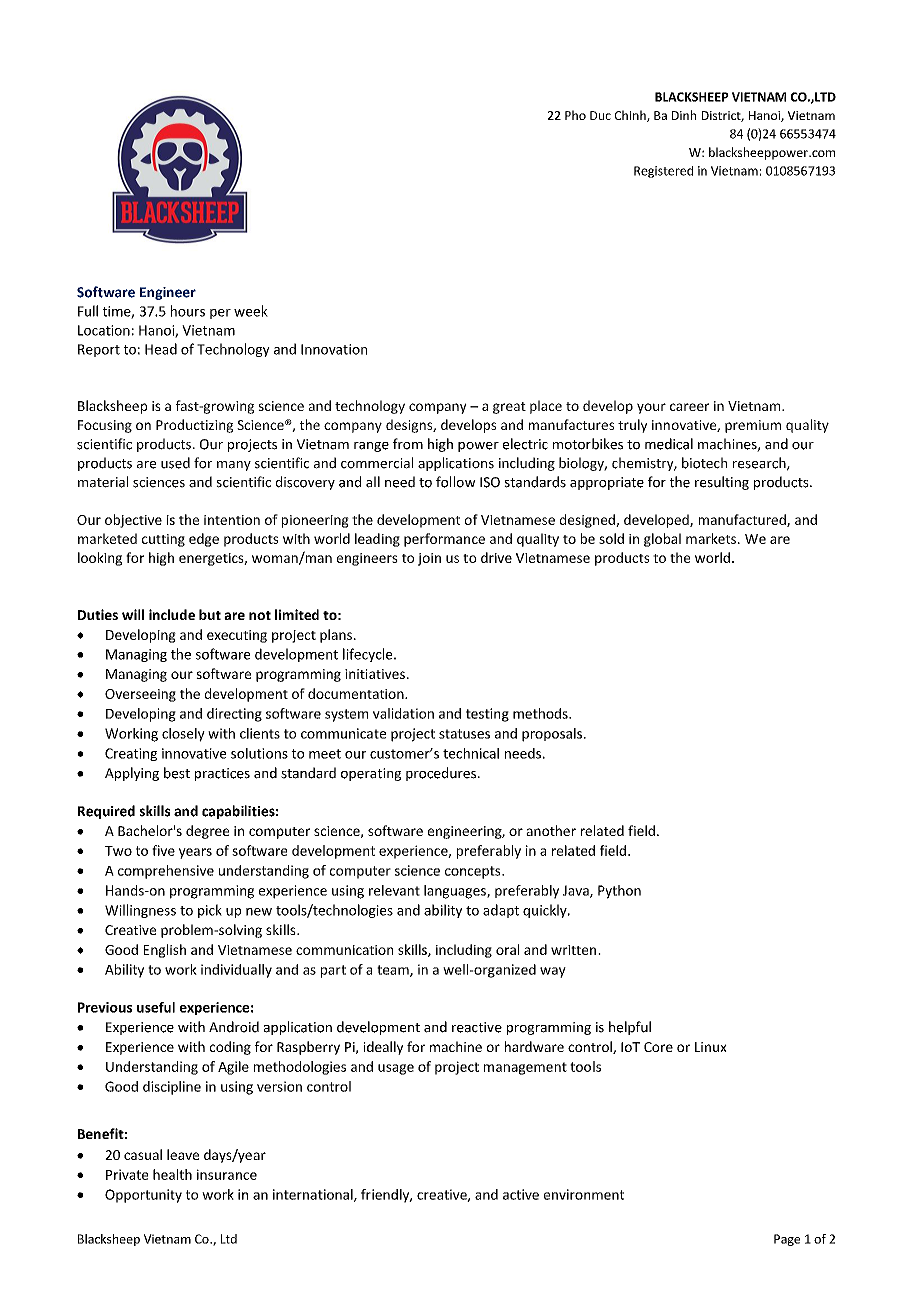 This document has height=1308, width=924. Describe the element at coordinates (619, 892) in the document. I see `Python` at that location.
